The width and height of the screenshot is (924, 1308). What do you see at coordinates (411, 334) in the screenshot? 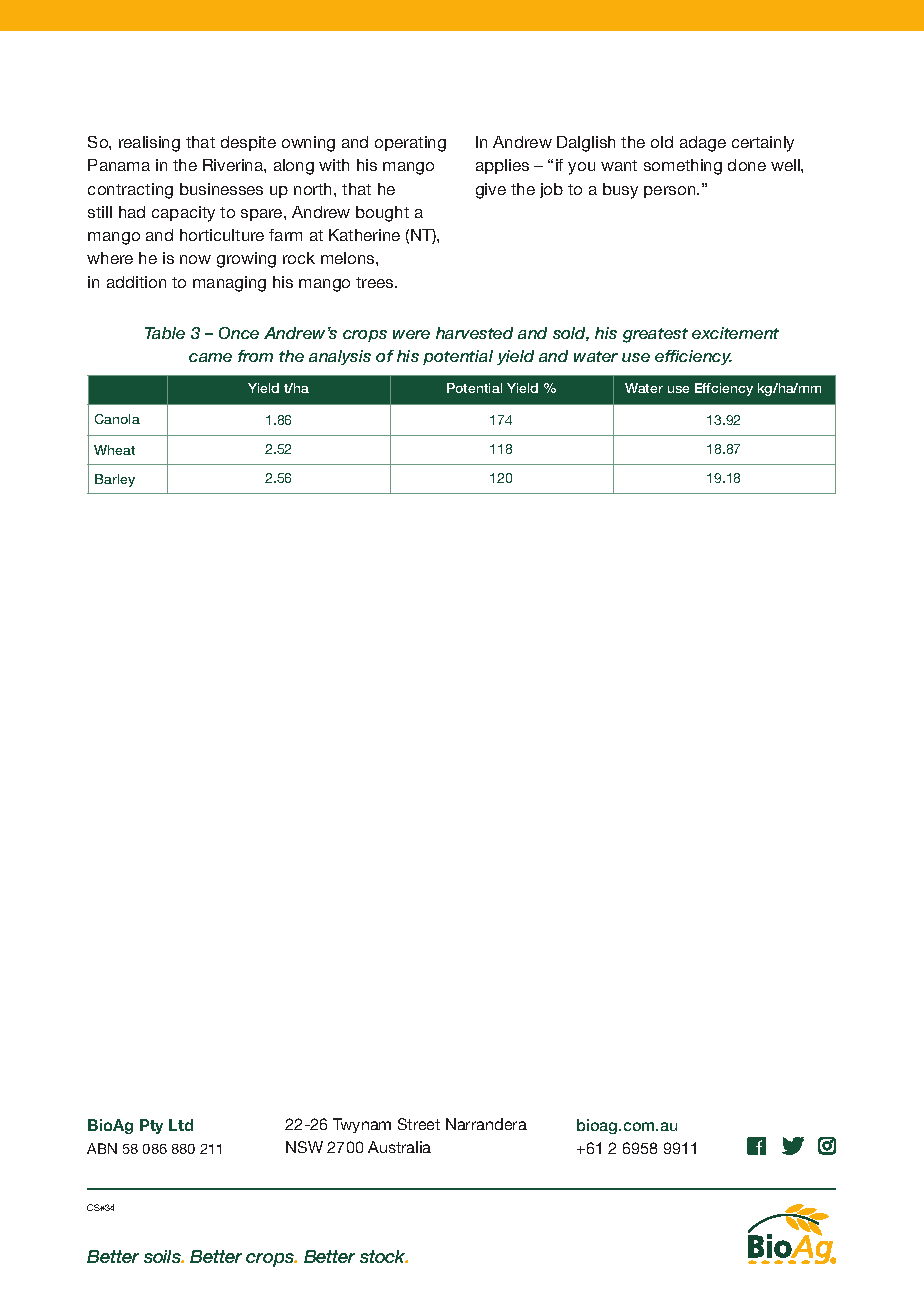
I see `were` at bounding box center [411, 334].
